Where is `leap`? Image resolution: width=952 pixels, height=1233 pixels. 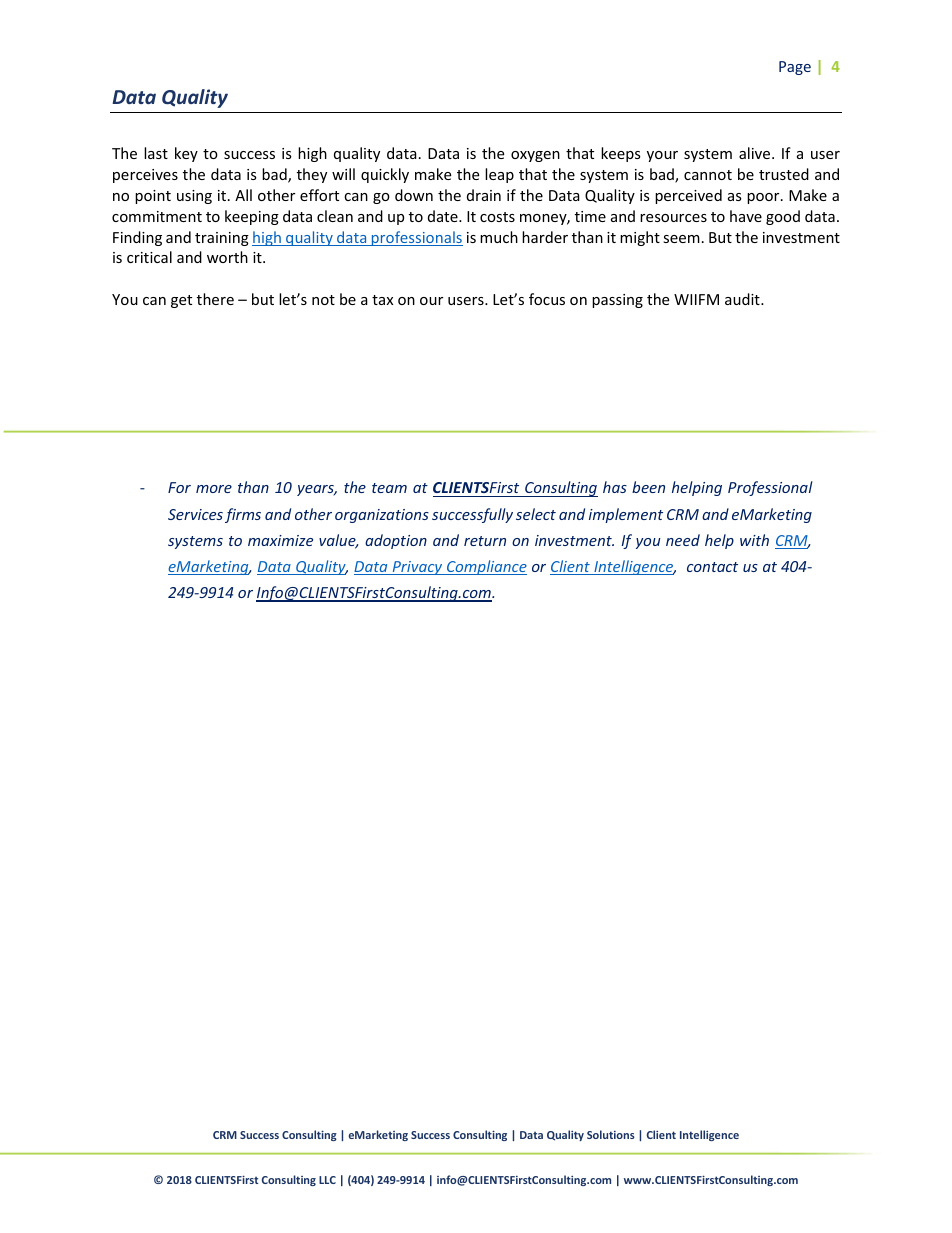
leap is located at coordinates (499, 175).
